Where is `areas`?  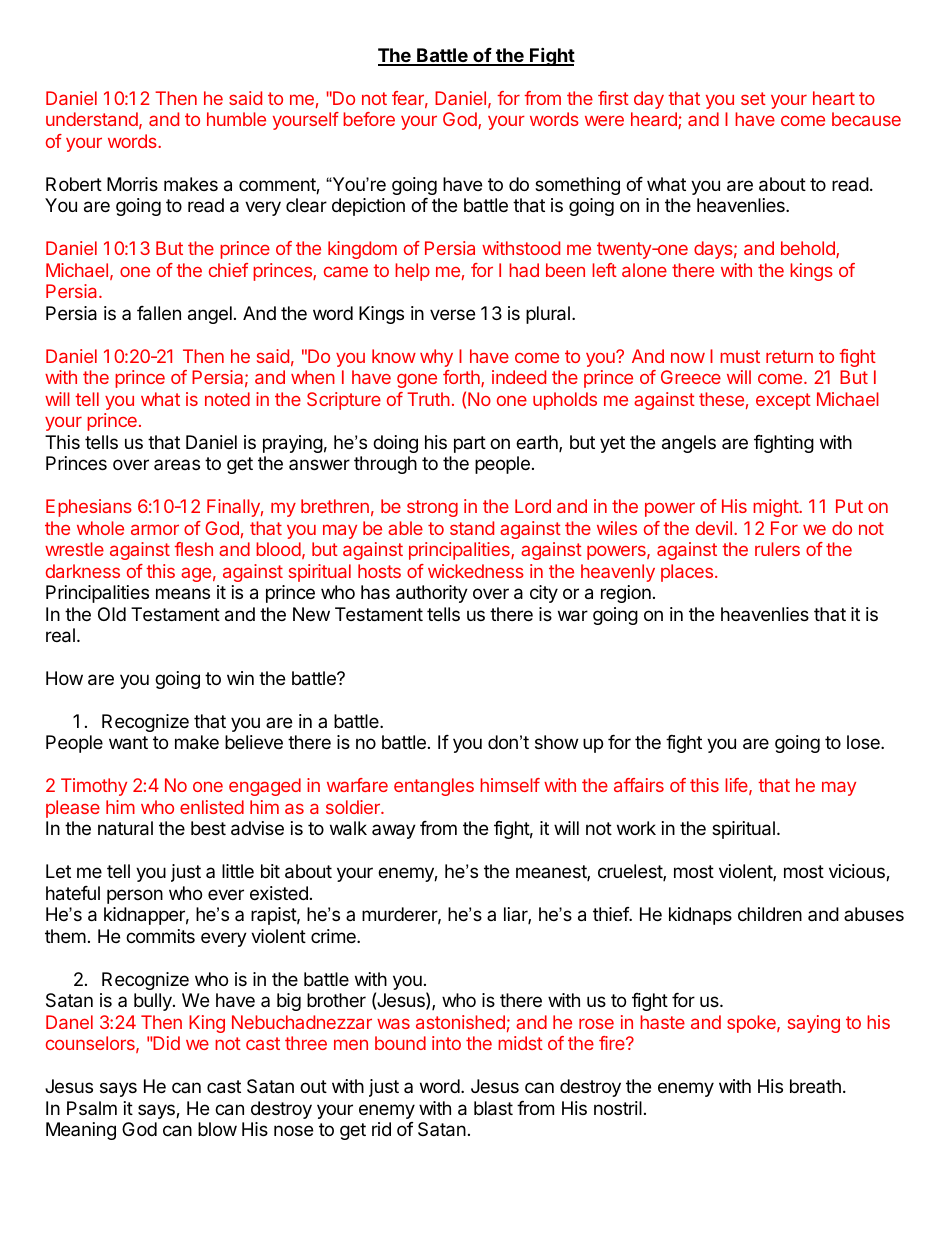
areas is located at coordinates (177, 464).
